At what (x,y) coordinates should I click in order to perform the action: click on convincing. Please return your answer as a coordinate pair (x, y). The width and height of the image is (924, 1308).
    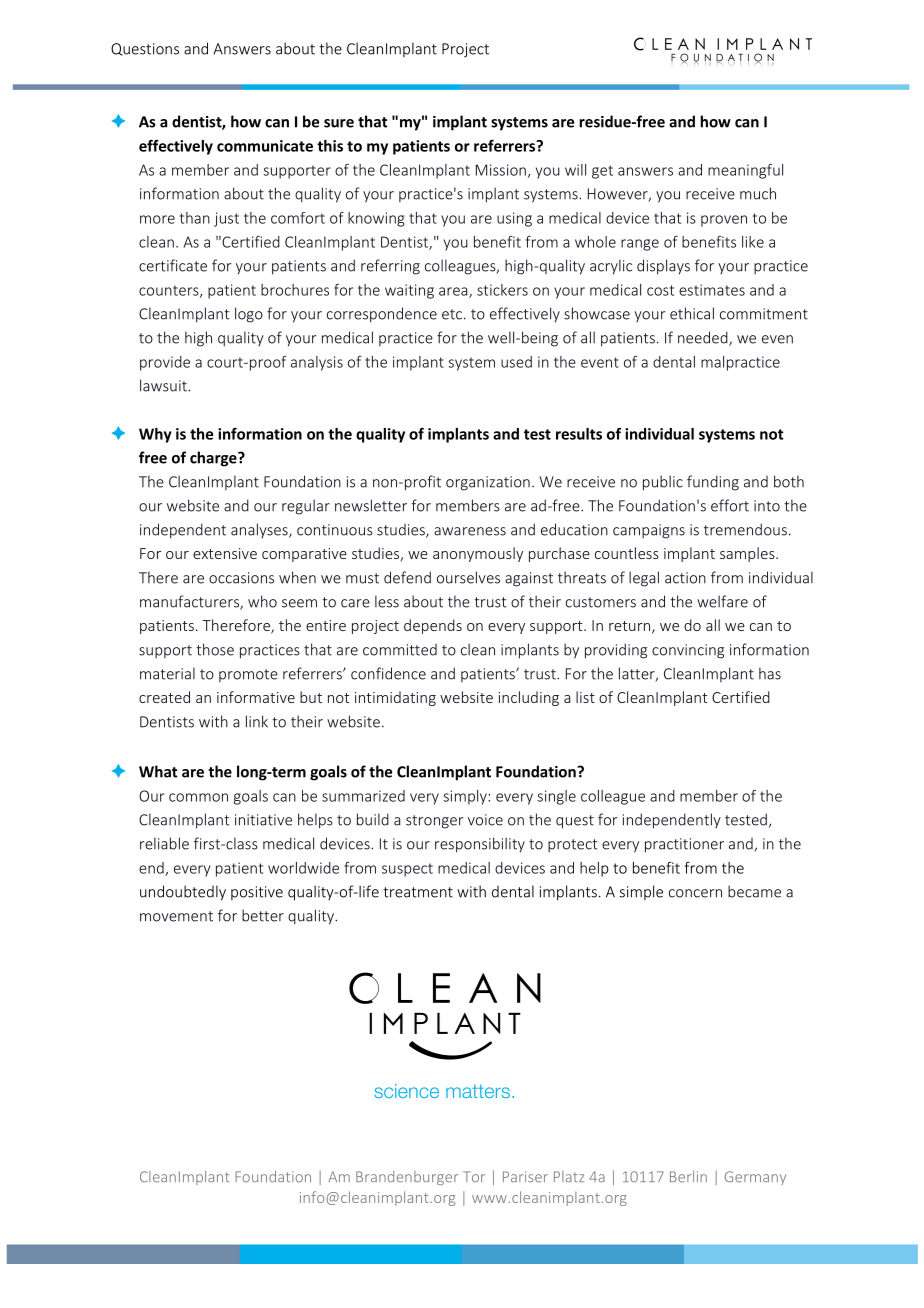
    Looking at the image, I should click on (688, 651).
